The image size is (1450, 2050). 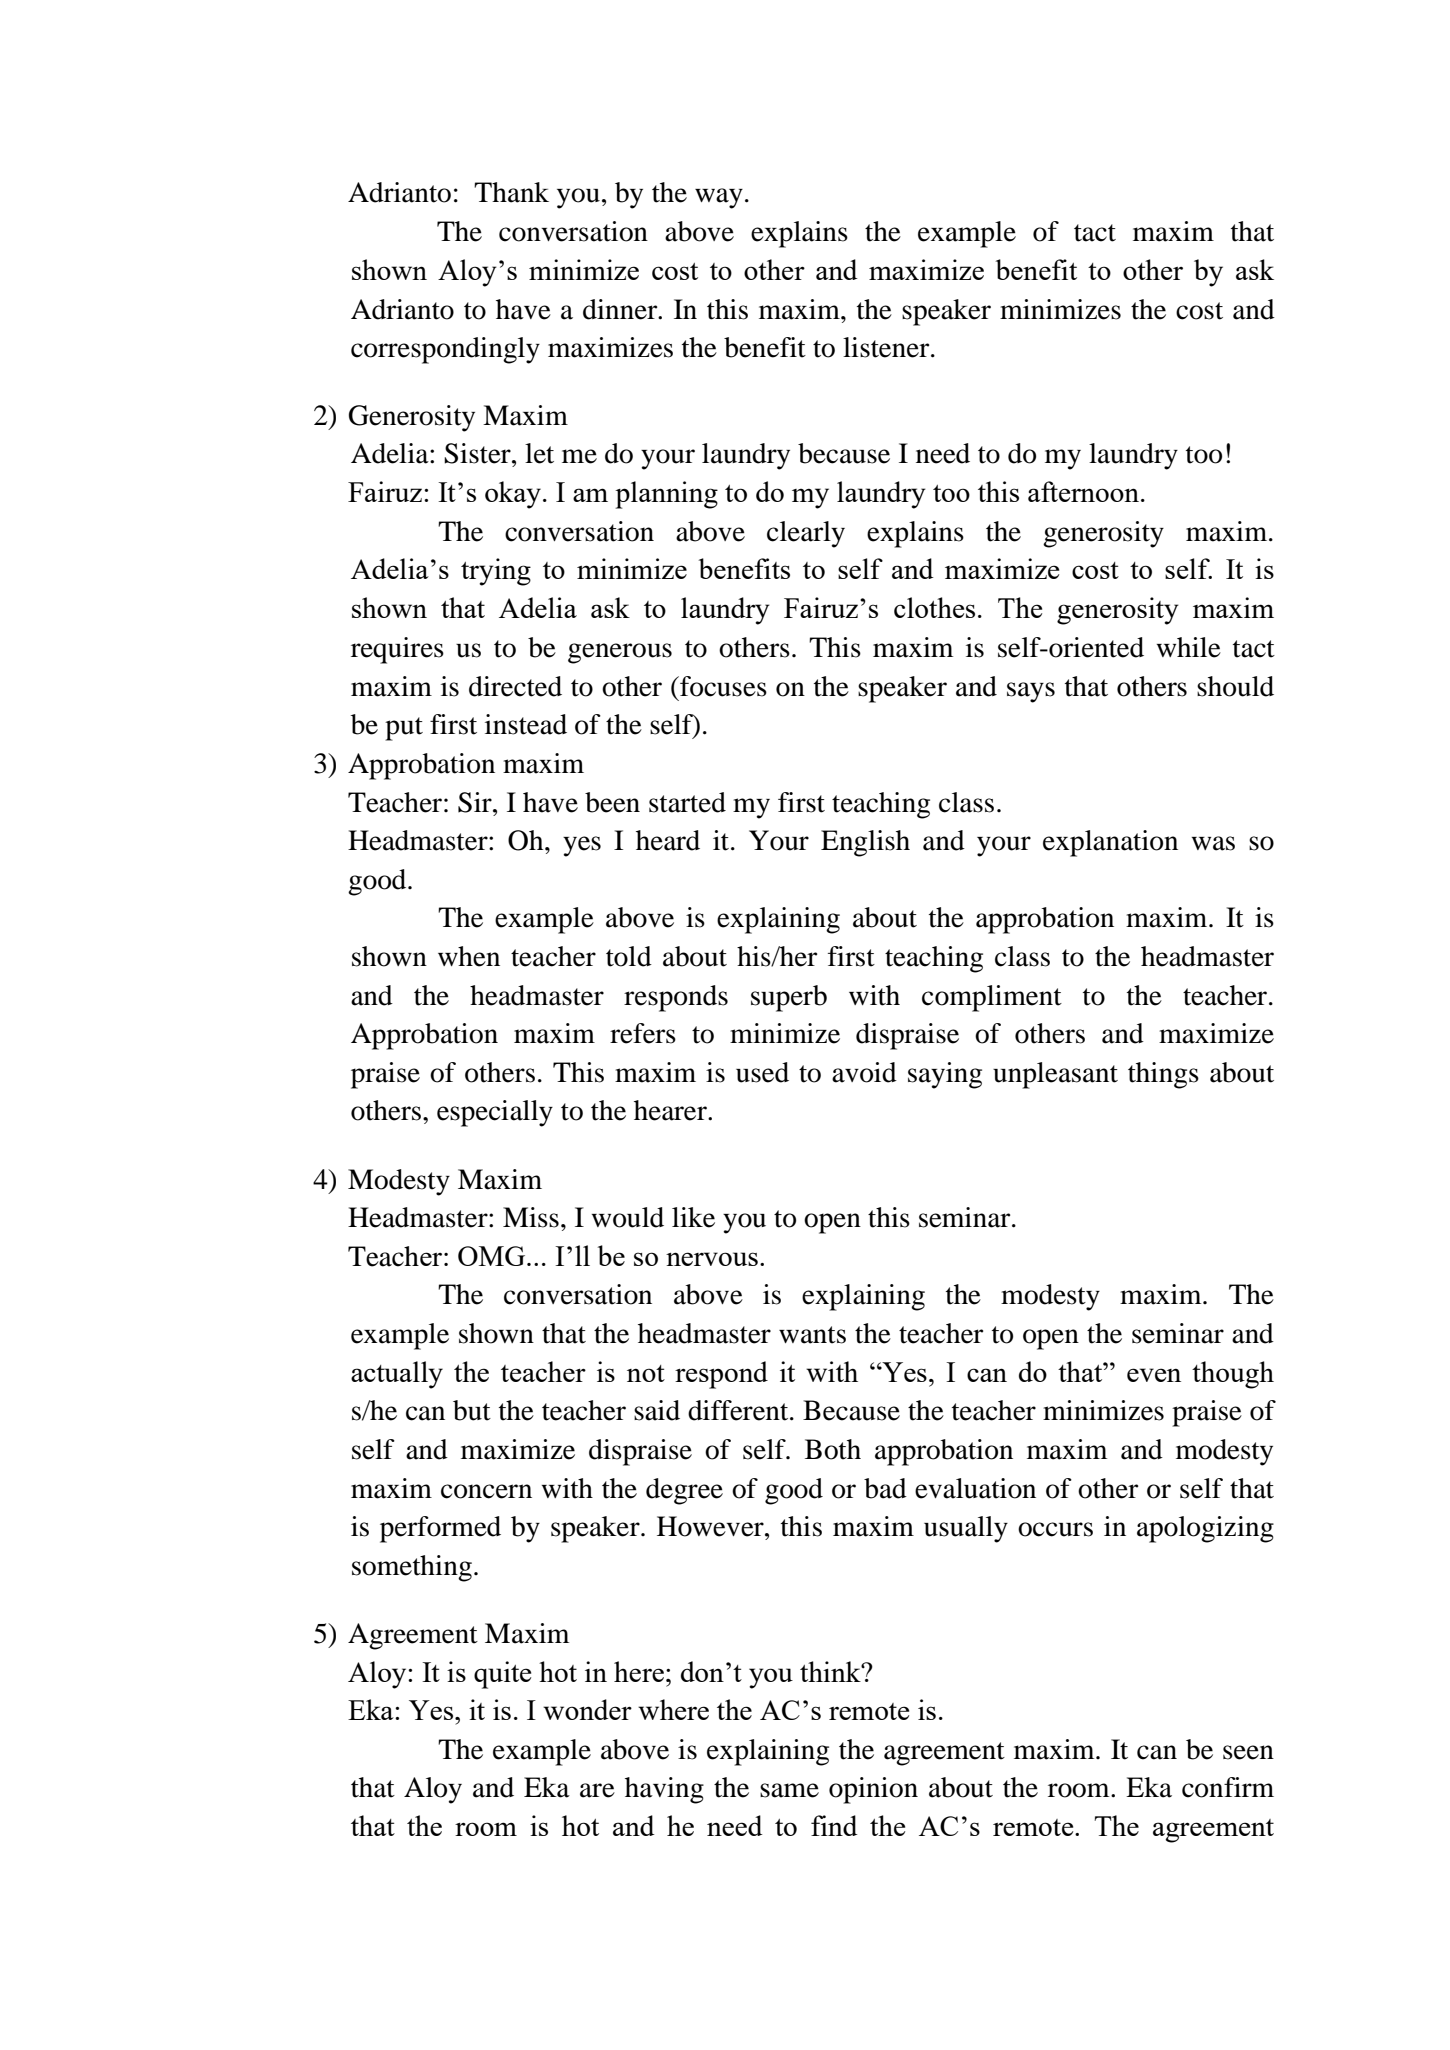 I want to click on while, so click(x=1189, y=647).
